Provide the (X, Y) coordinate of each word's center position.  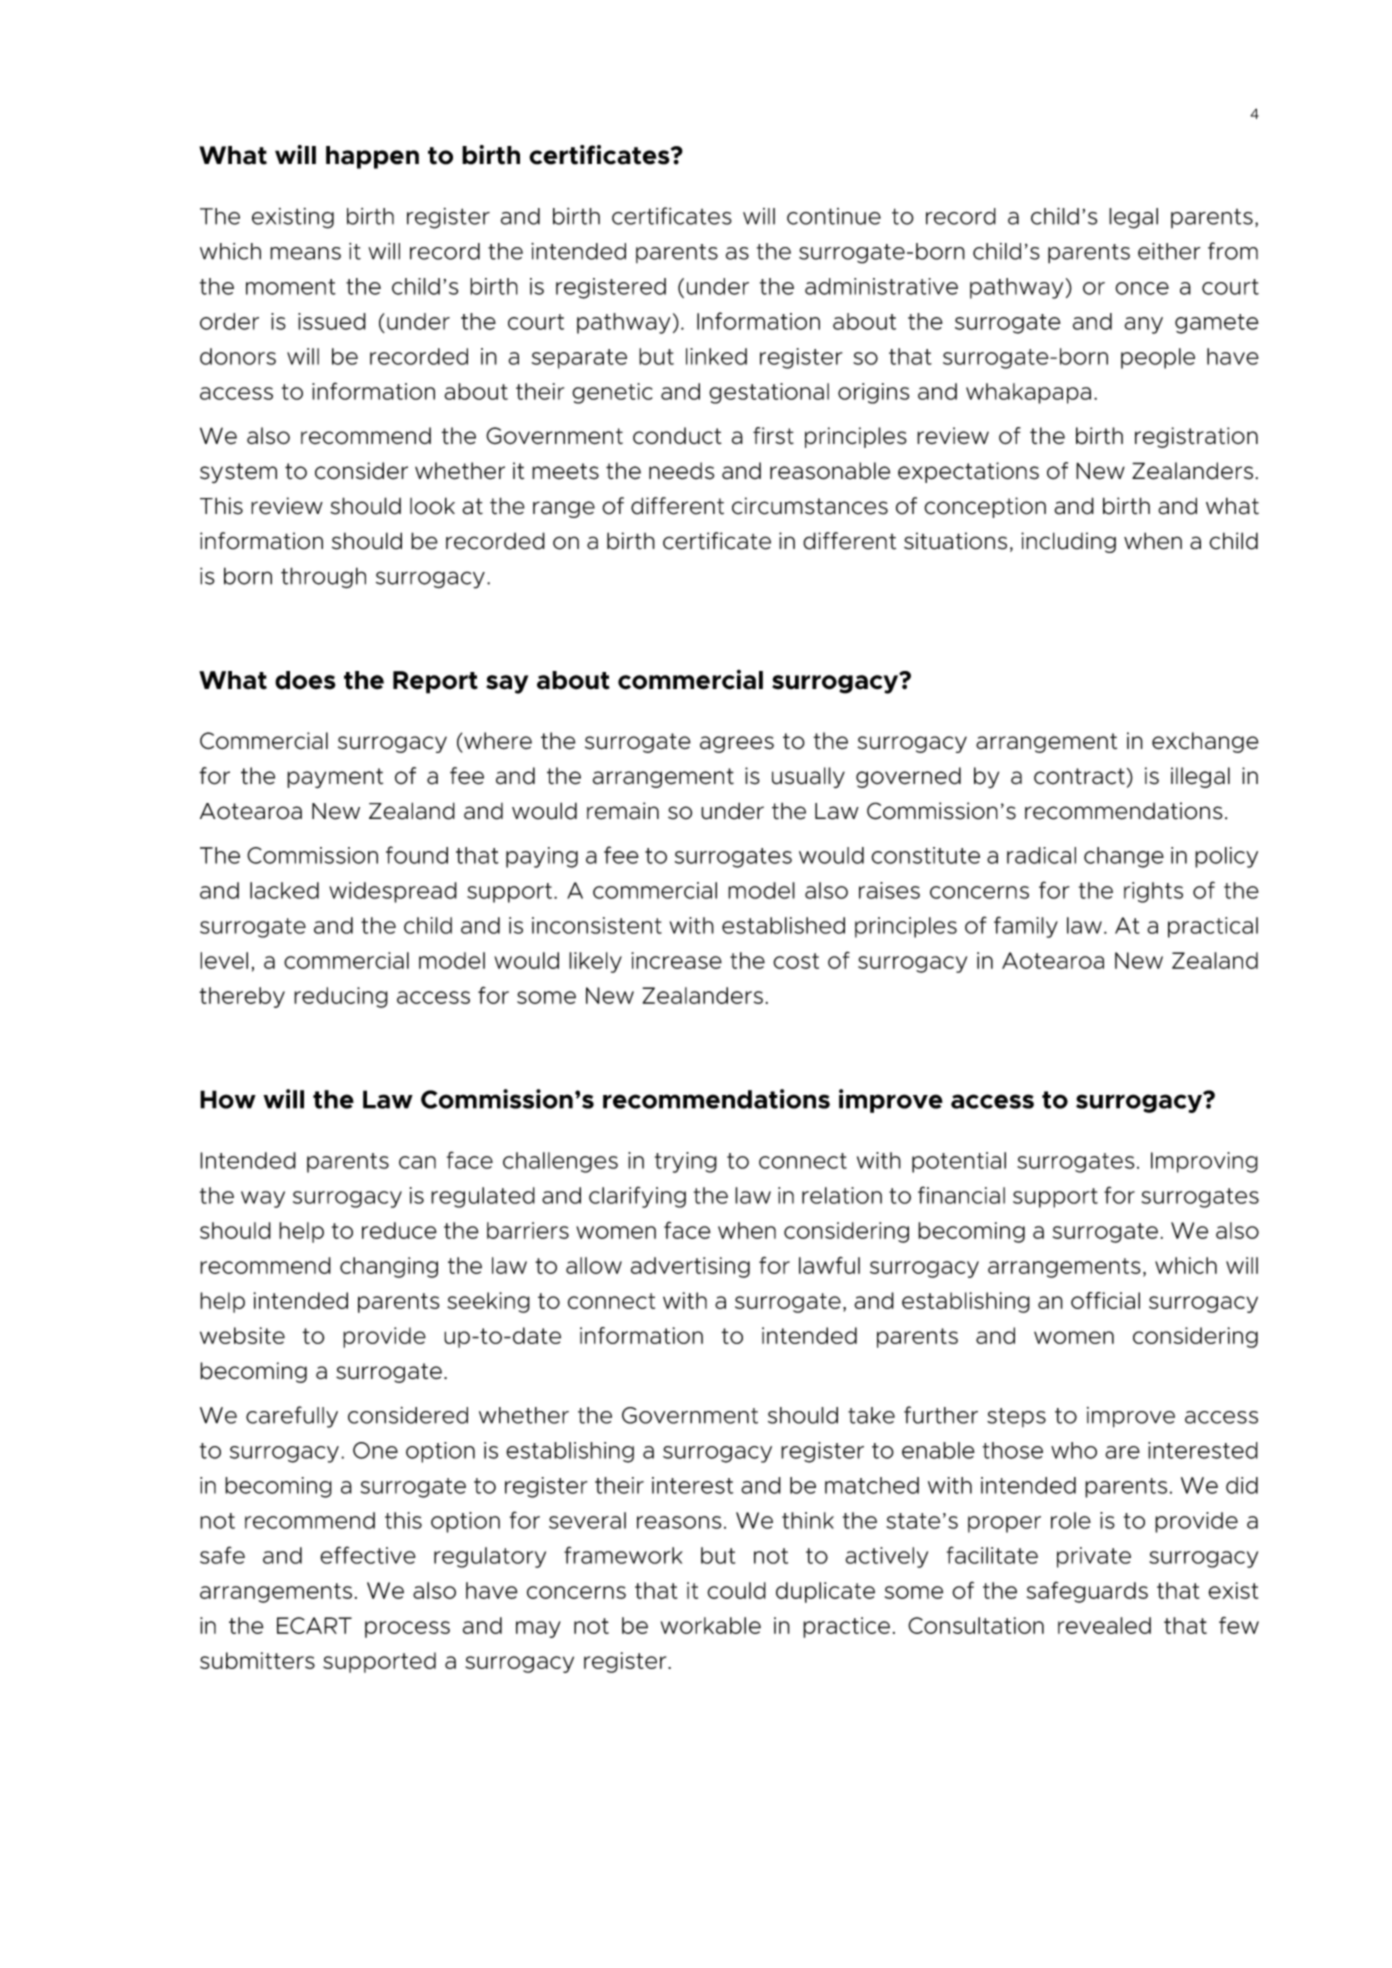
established (783, 925)
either (1169, 251)
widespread (393, 892)
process (407, 1629)
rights (1153, 892)
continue (834, 216)
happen (372, 157)
